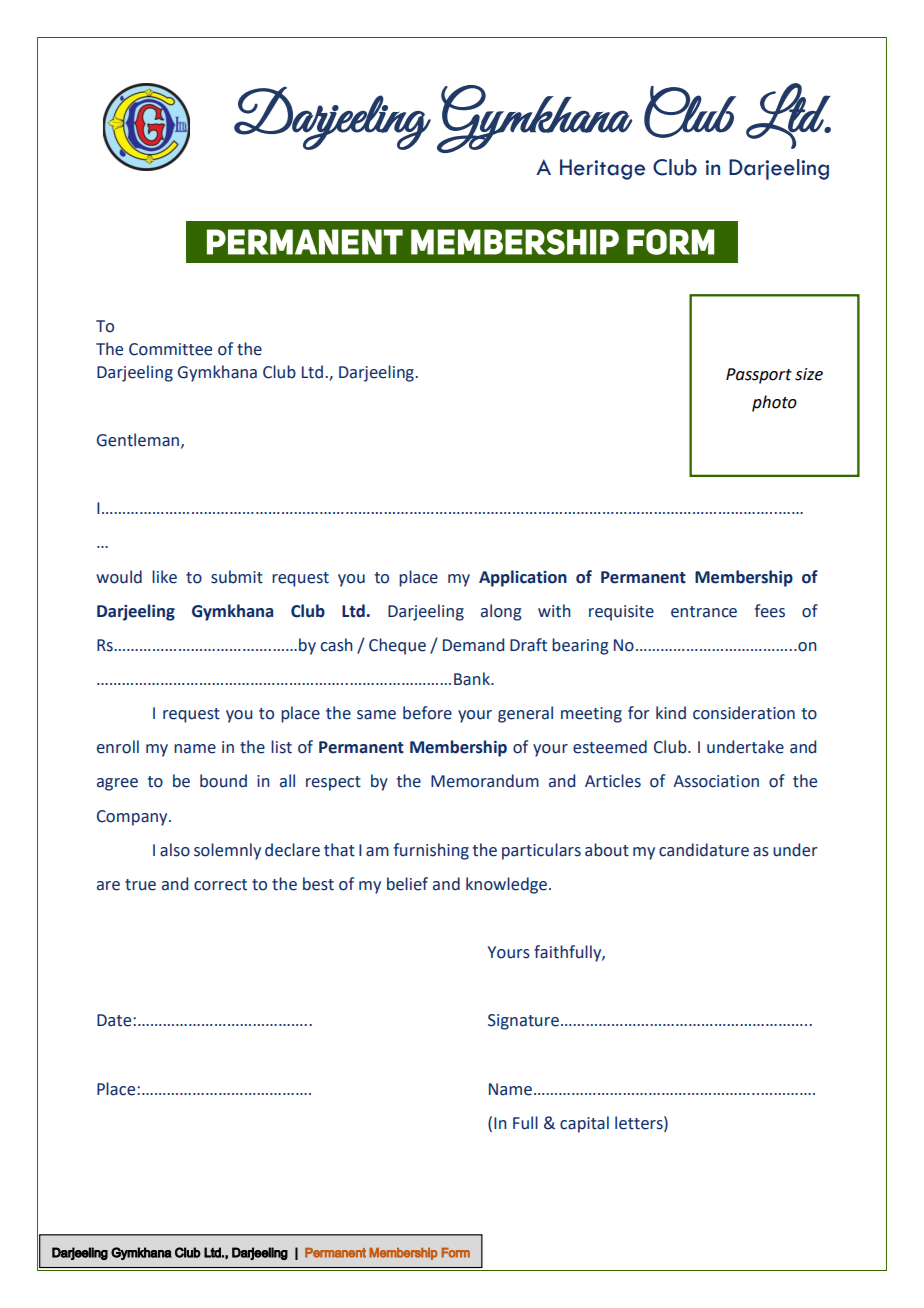 This document has width=924, height=1308. I want to click on along, so click(501, 612).
